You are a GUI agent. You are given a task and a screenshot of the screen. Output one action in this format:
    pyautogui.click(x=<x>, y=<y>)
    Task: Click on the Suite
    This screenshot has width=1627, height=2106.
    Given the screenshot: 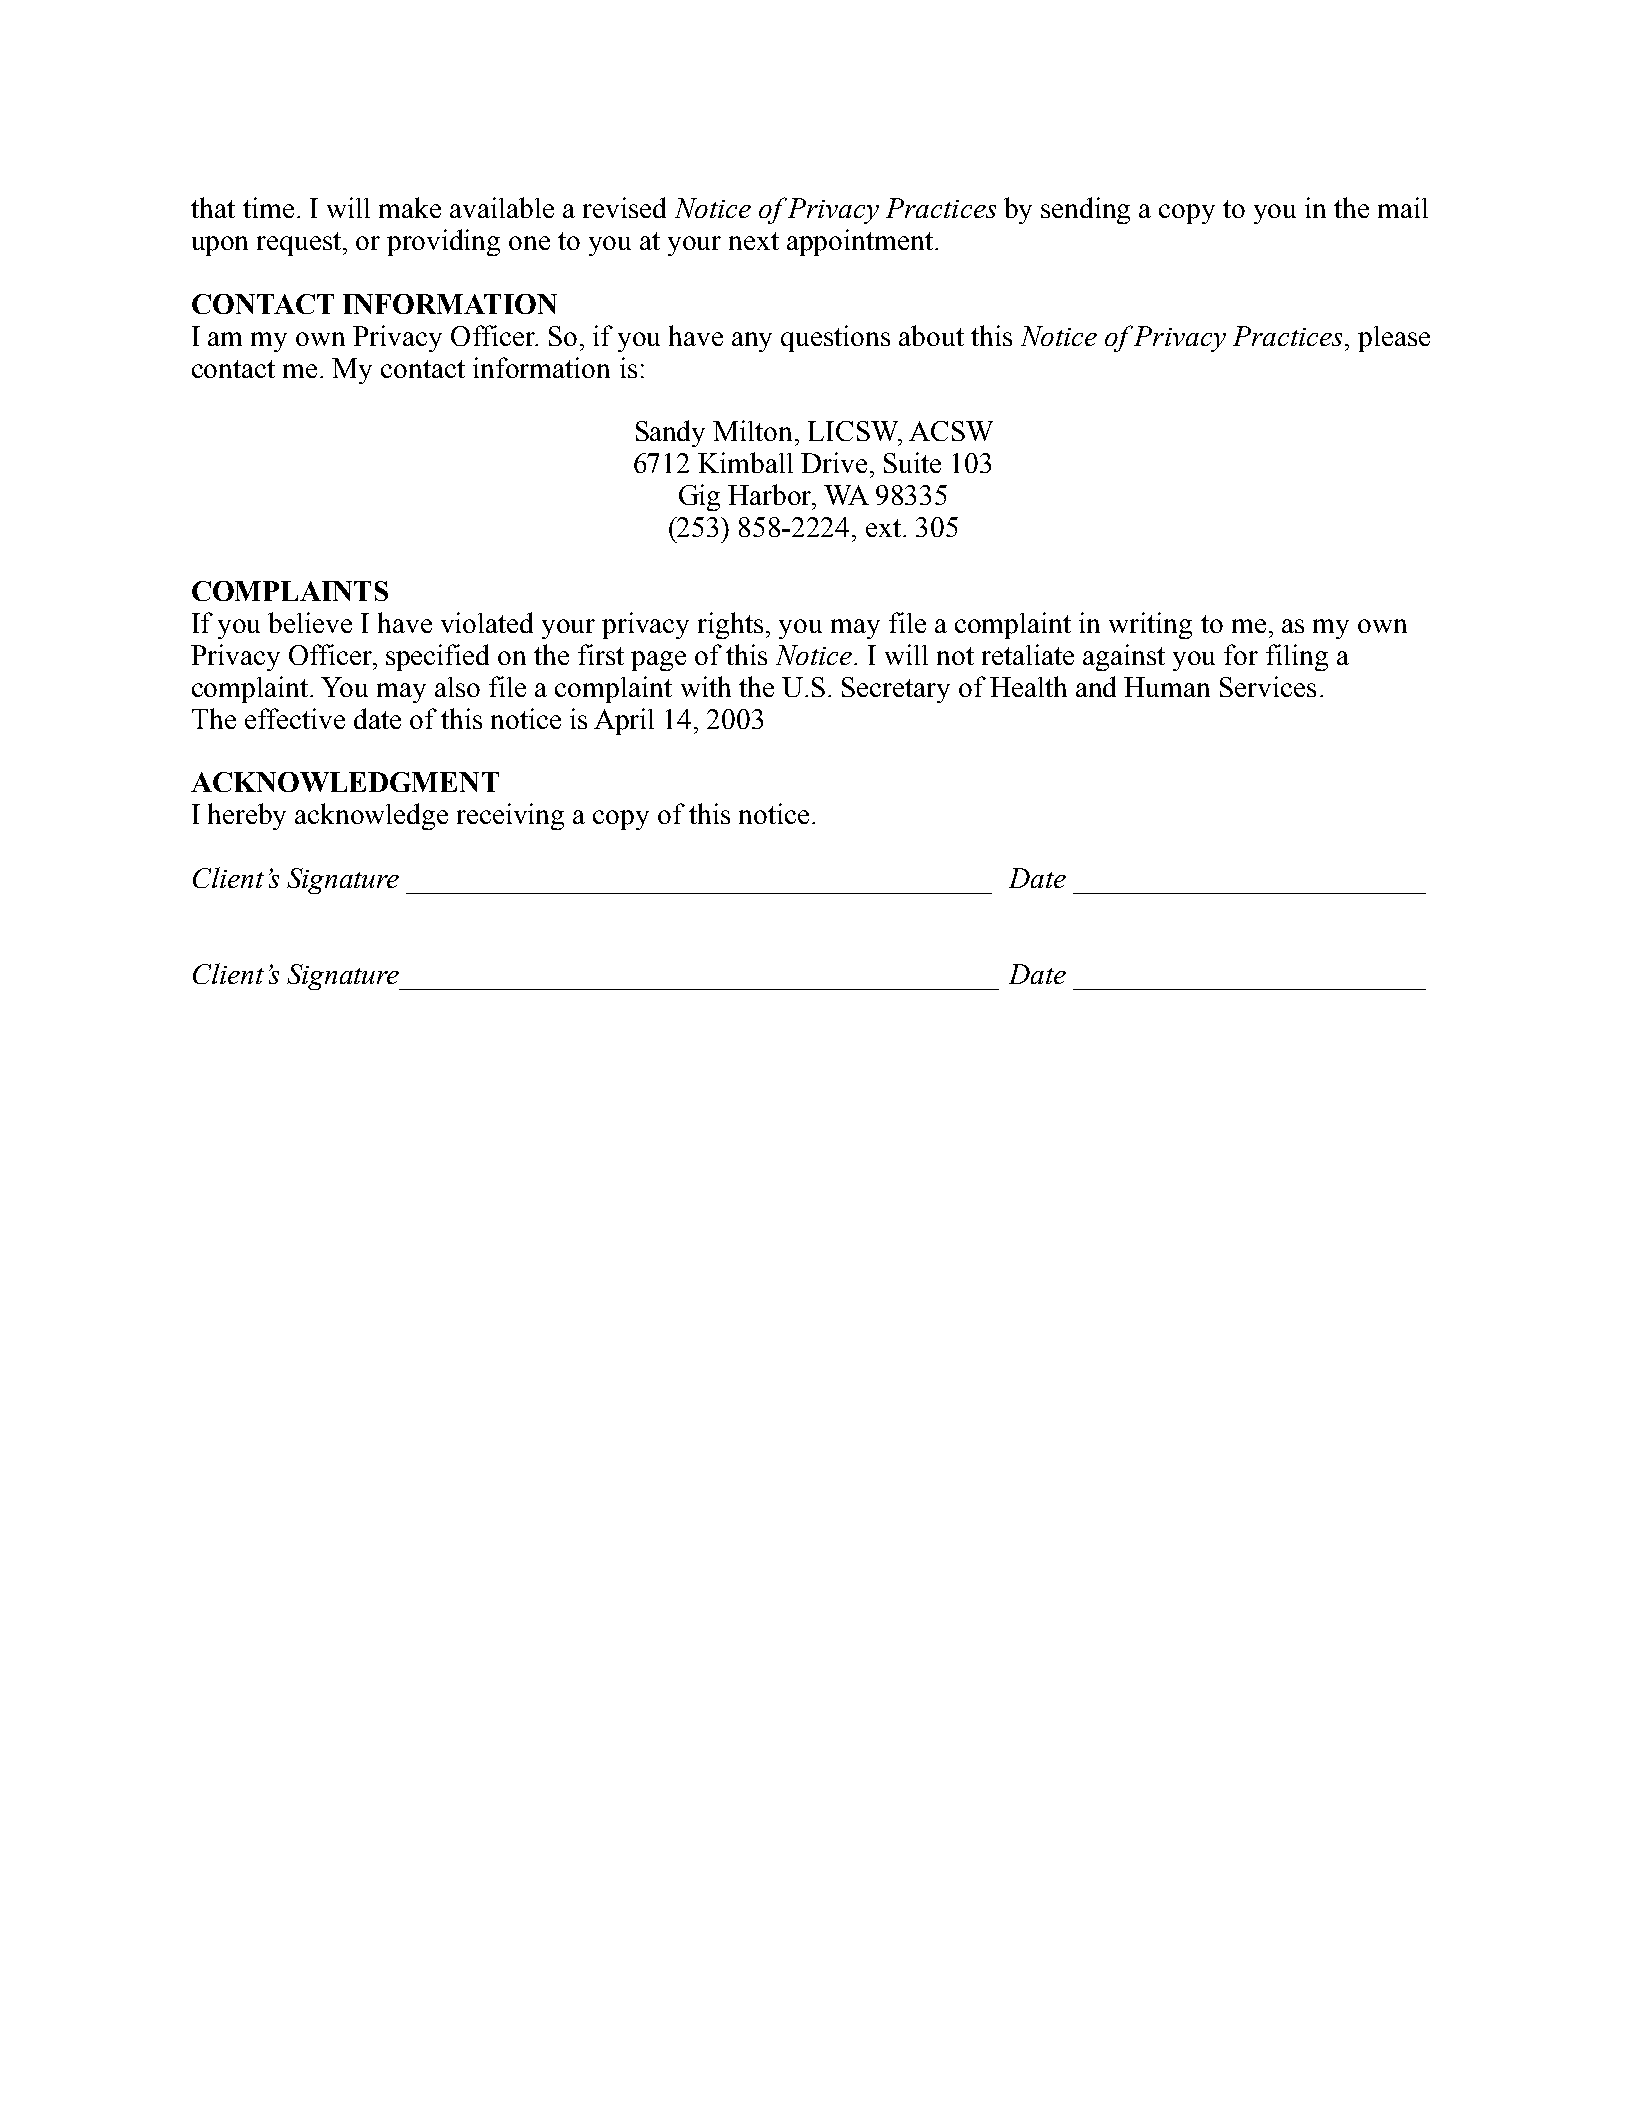 What is the action you would take?
    pyautogui.click(x=912, y=462)
